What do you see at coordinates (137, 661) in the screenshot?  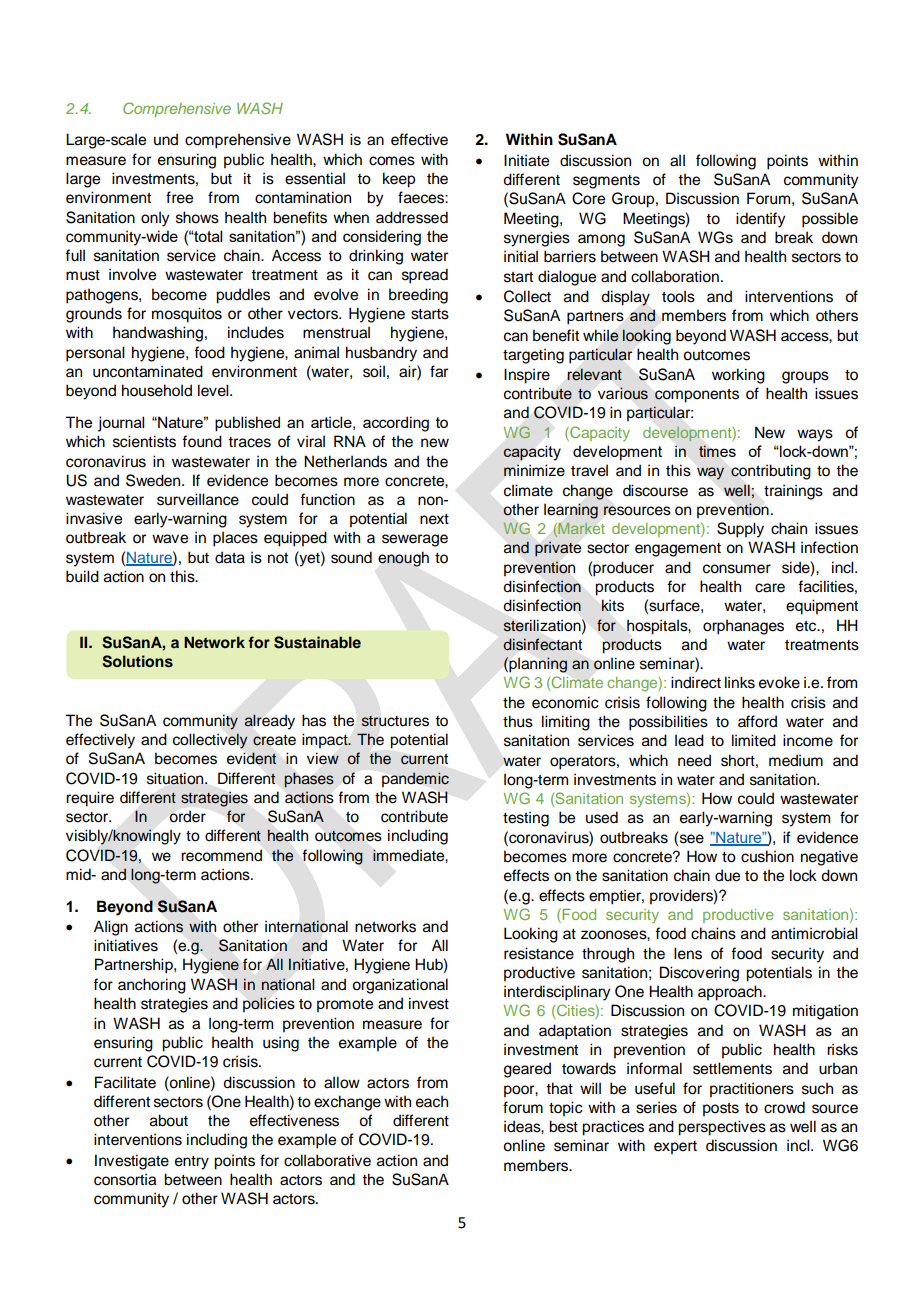 I see `Solutions` at bounding box center [137, 661].
